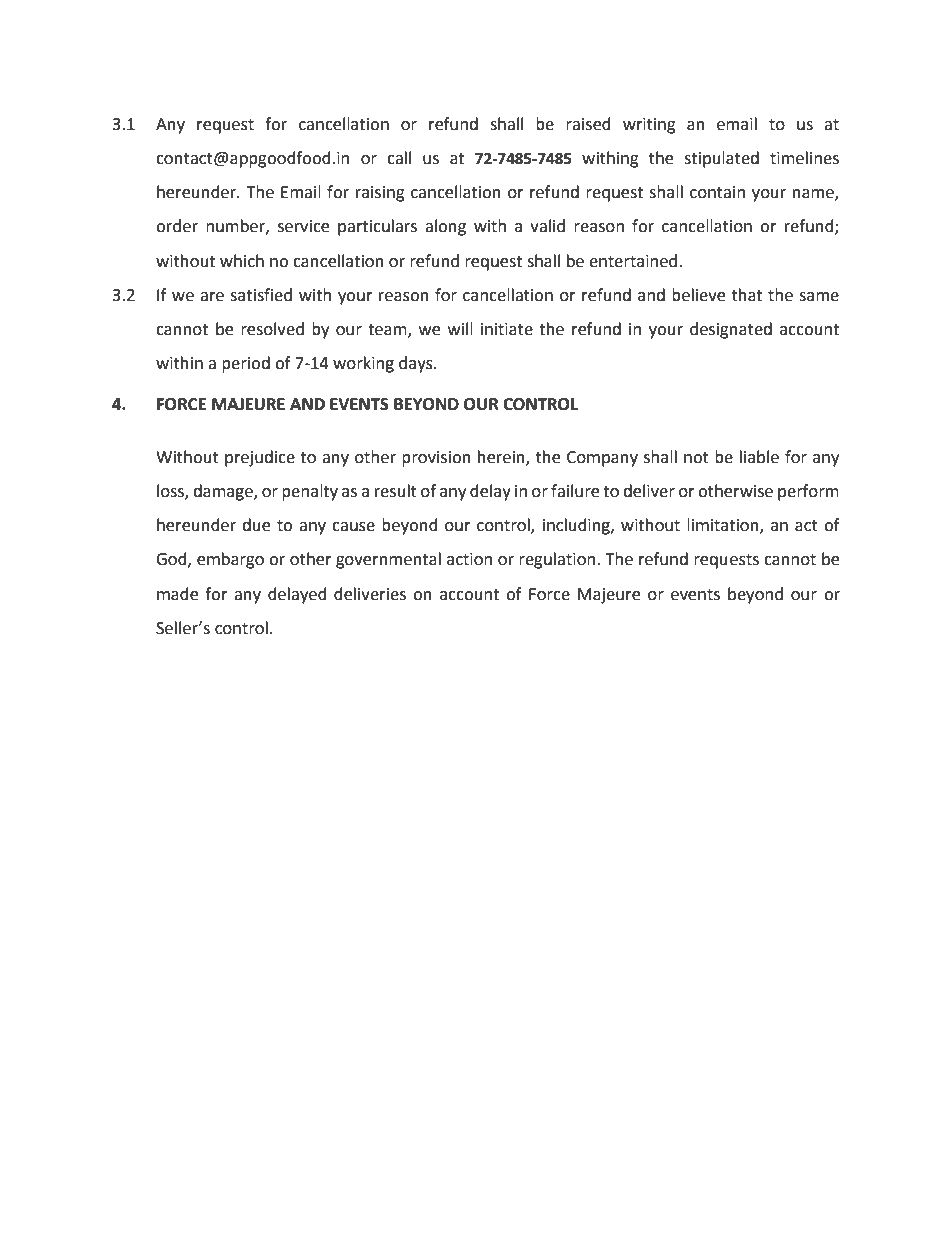 Image resolution: width=952 pixels, height=1233 pixels. What do you see at coordinates (399, 158) in the screenshot?
I see `call` at bounding box center [399, 158].
